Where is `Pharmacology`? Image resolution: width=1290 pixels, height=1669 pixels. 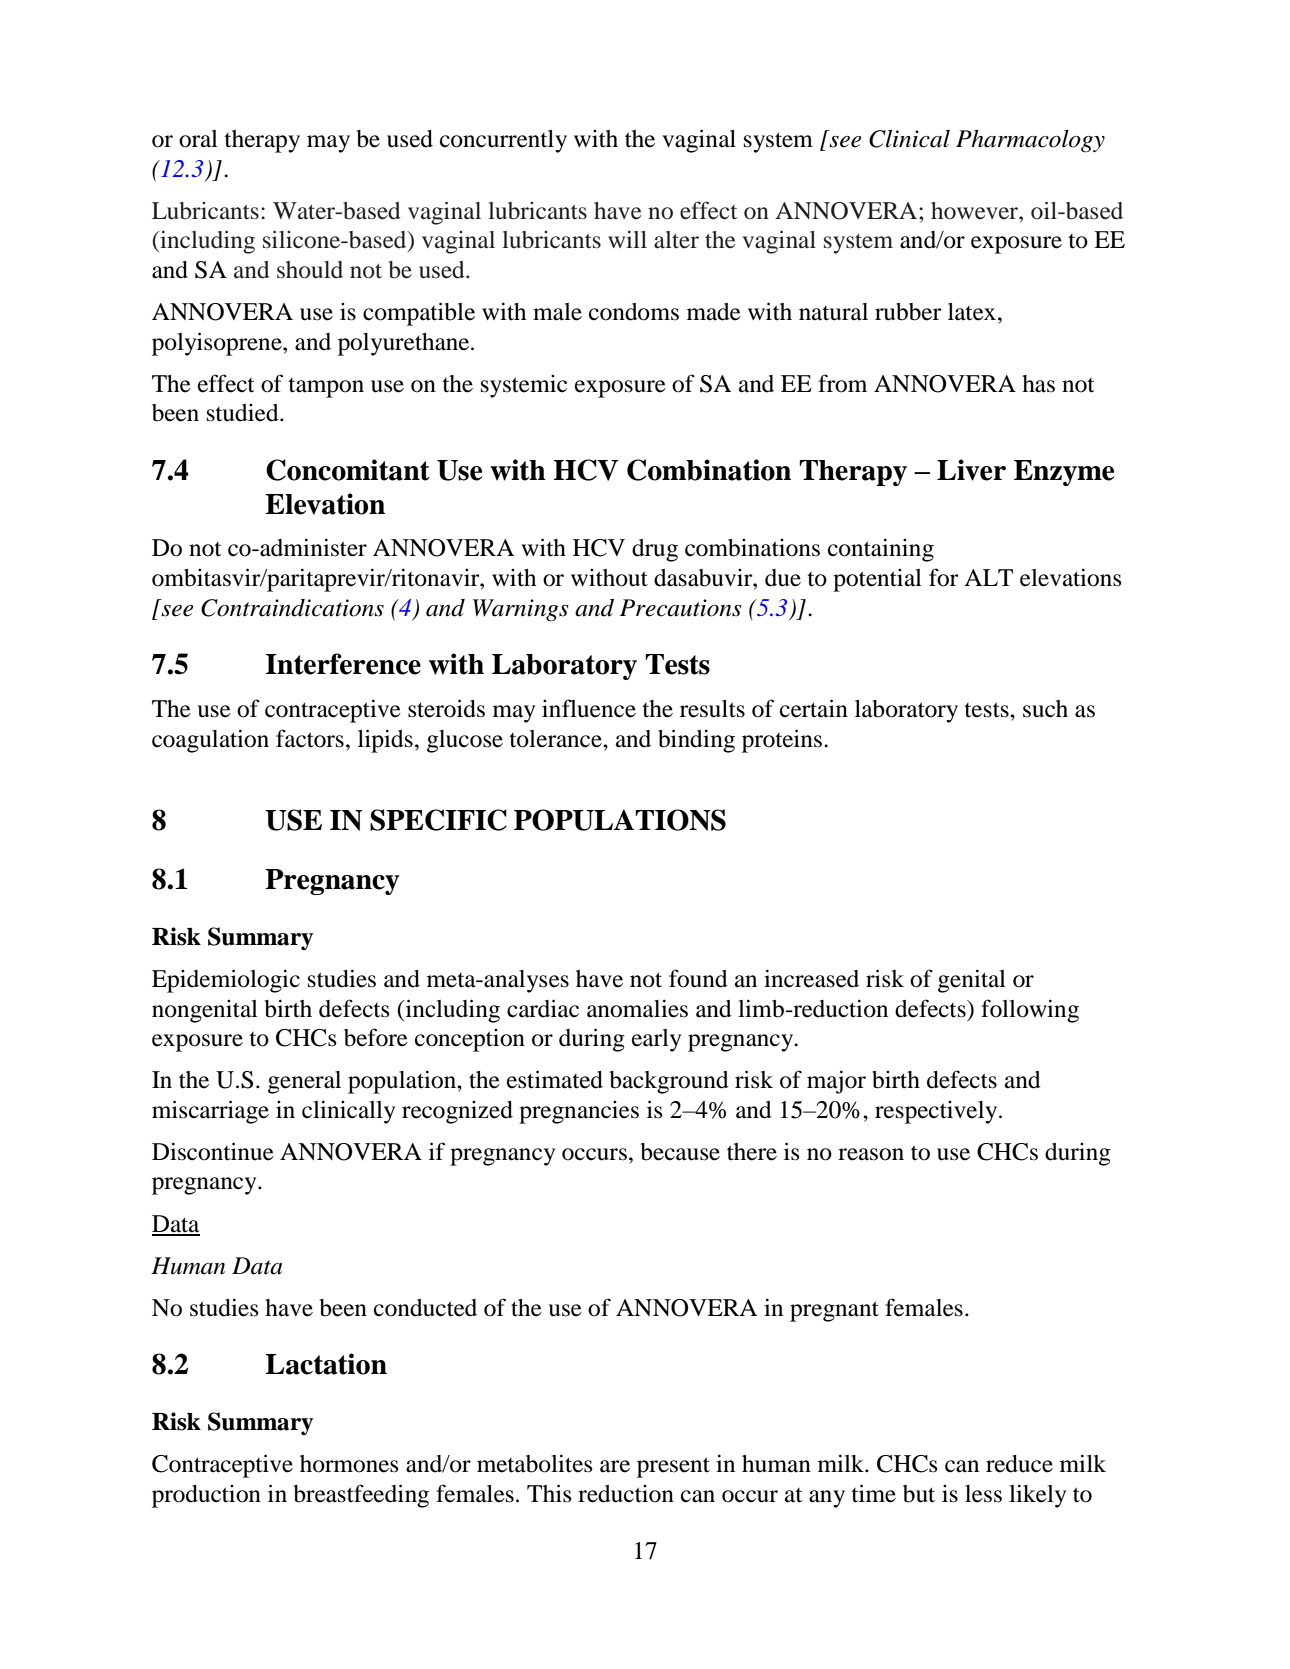 Pharmacology is located at coordinates (1030, 141).
